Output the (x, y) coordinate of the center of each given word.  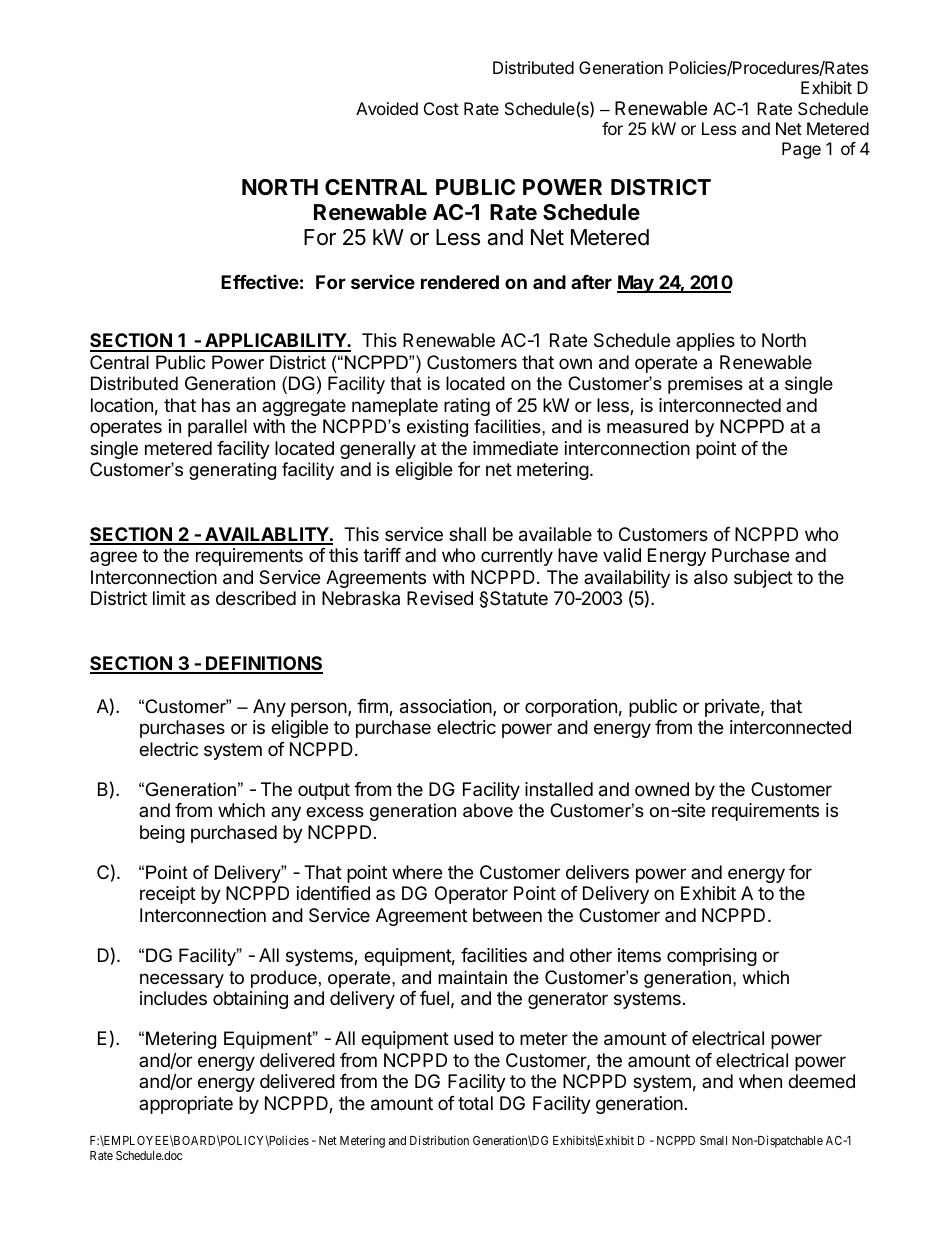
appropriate (186, 1105)
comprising (712, 957)
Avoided (387, 108)
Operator (471, 895)
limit (169, 598)
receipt (168, 895)
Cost (441, 108)
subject (763, 579)
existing (437, 428)
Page (801, 150)
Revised (440, 598)
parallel (217, 428)
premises (705, 385)
